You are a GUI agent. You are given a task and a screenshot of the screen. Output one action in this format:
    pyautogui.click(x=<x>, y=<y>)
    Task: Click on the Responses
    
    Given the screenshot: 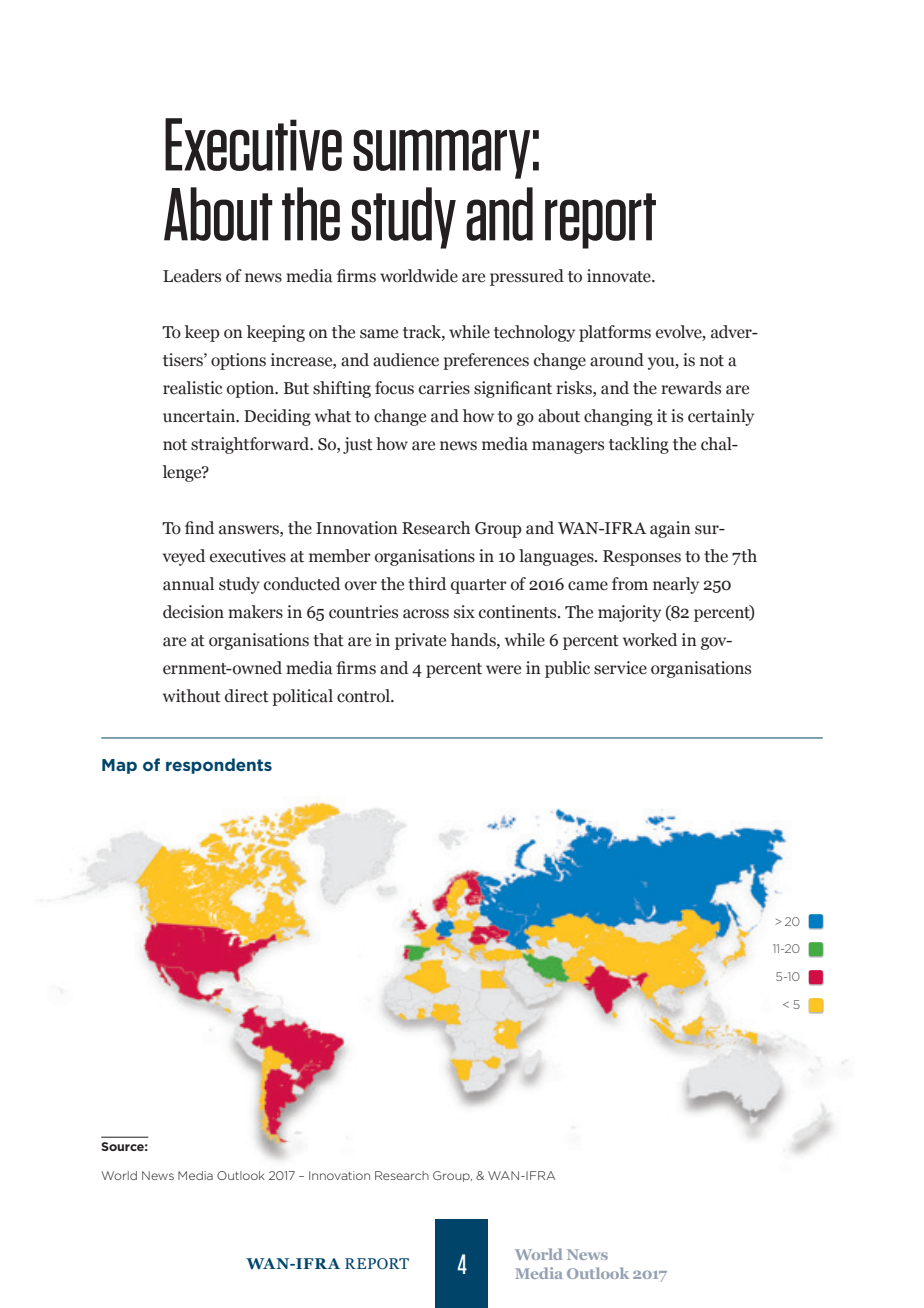 What is the action you would take?
    pyautogui.click(x=642, y=558)
